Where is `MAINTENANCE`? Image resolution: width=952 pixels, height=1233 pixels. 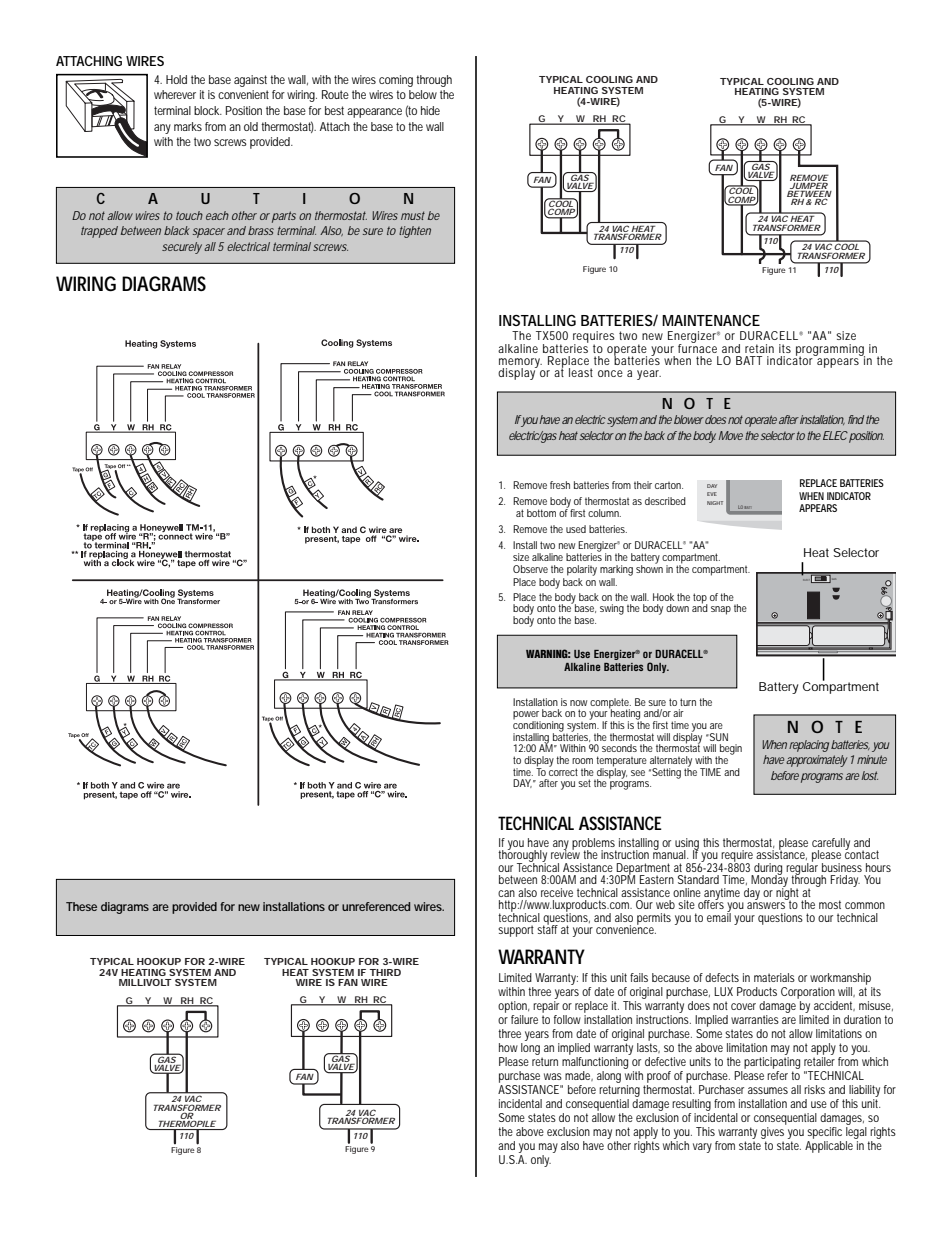
MAINTENANCE is located at coordinates (711, 320).
